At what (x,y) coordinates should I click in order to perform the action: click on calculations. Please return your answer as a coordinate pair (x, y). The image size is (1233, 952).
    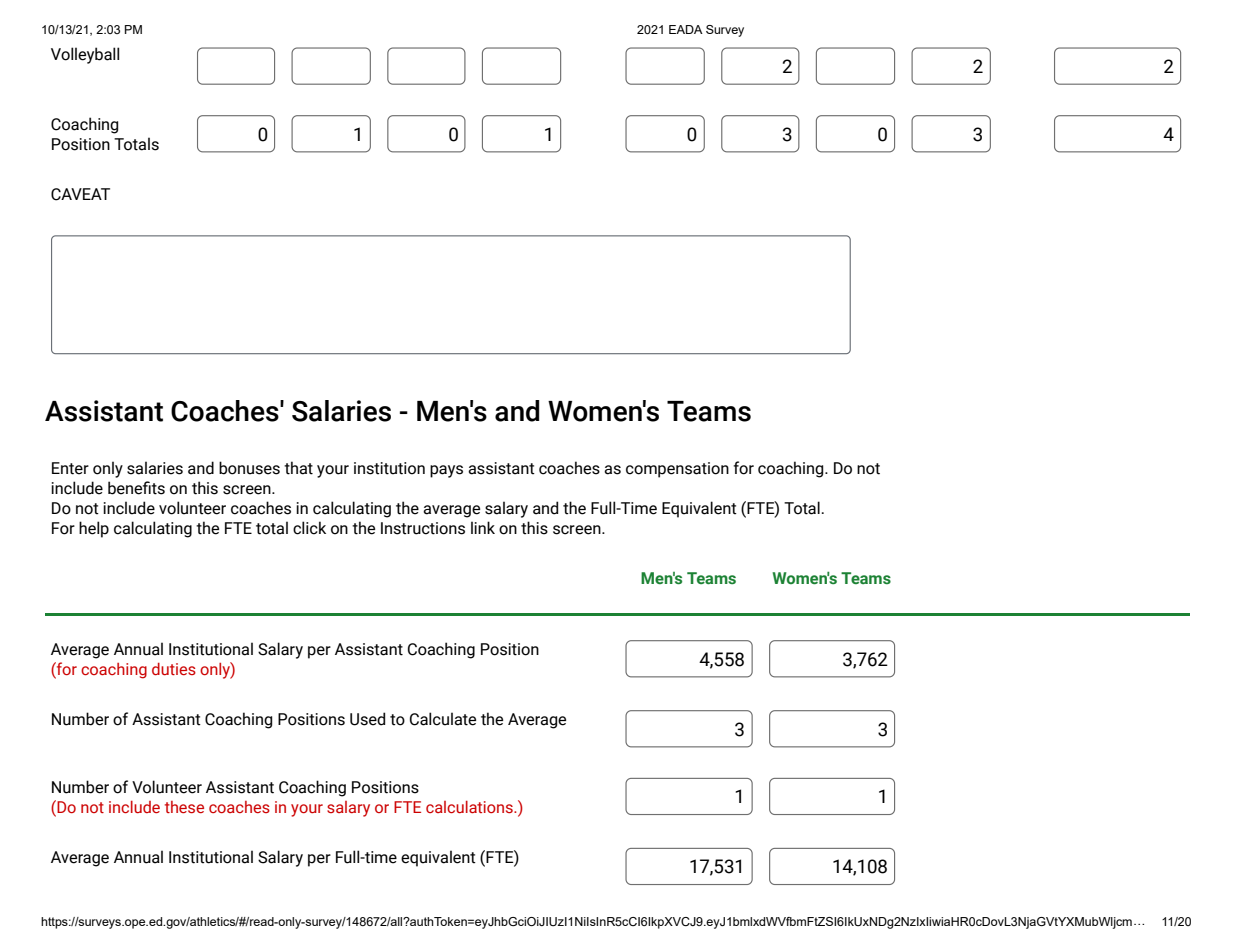
    Looking at the image, I should click on (470, 807).
